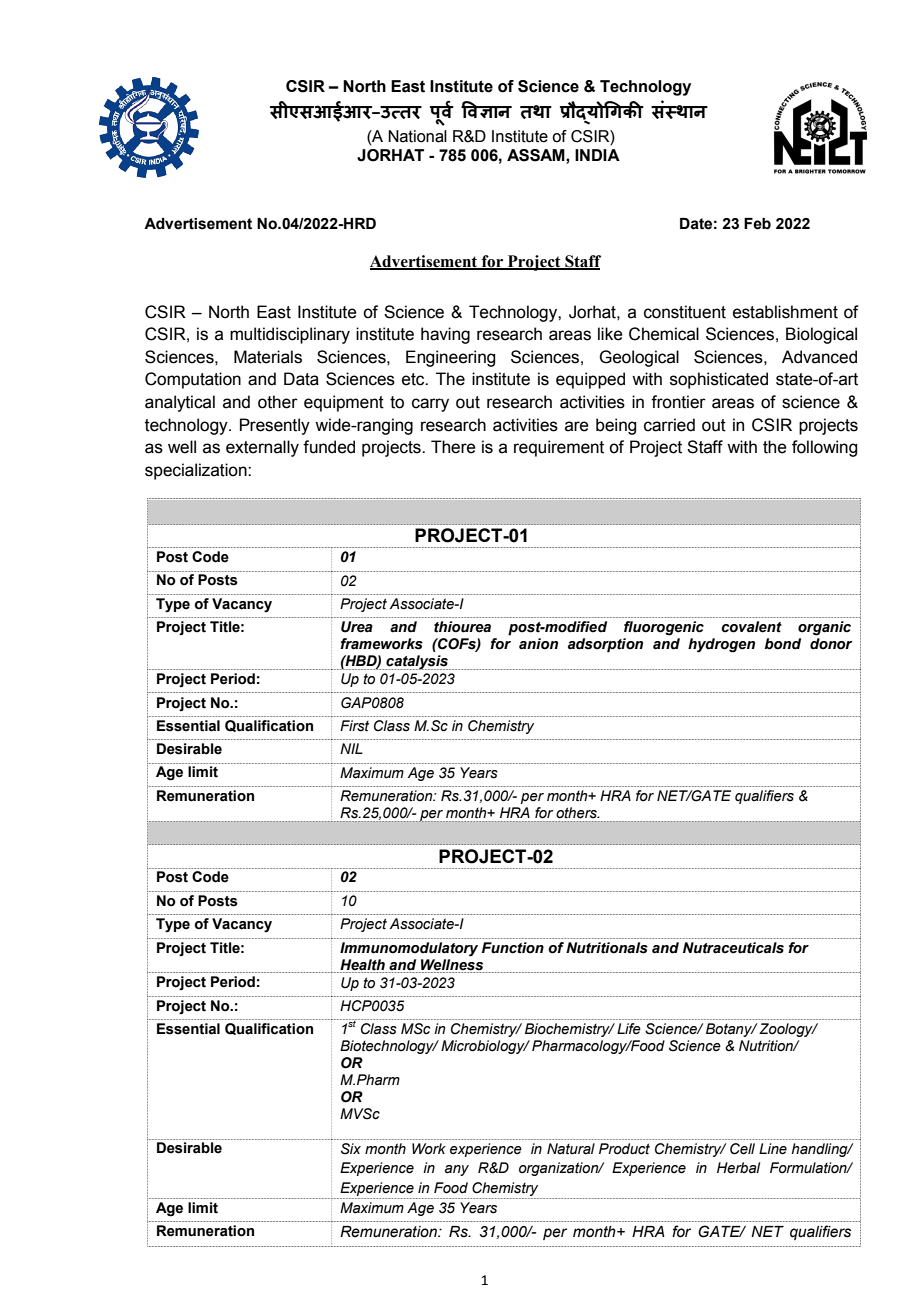 The width and height of the screenshot is (924, 1308). I want to click on requirement, so click(559, 448).
